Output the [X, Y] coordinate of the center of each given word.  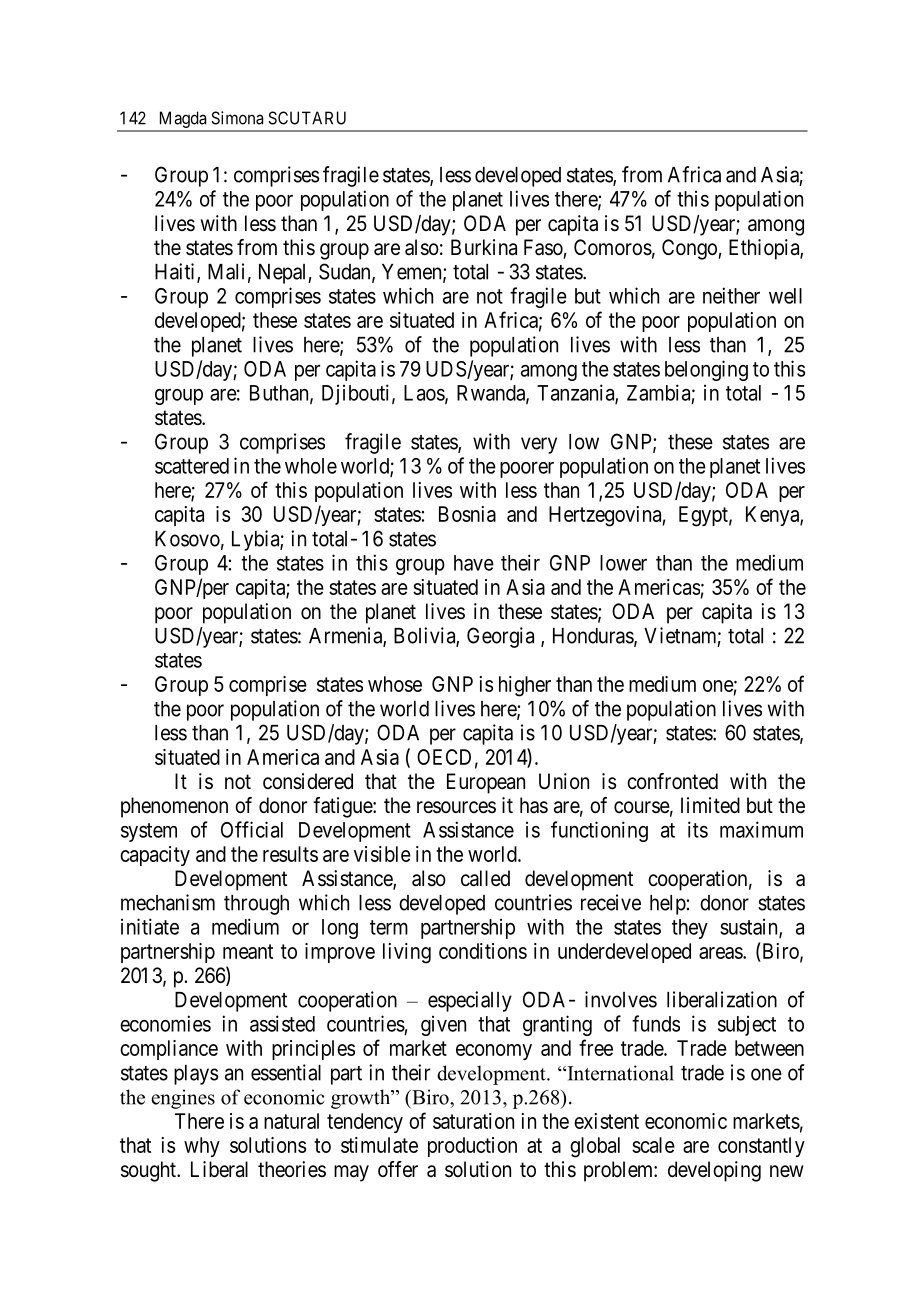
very [539, 445]
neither [731, 295]
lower [623, 563]
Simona [237, 118]
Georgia [500, 637]
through [256, 905]
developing [714, 1171]
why [202, 1147]
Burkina [484, 247]
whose [395, 684]
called [485, 878]
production [472, 1147]
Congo [690, 249]
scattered [192, 466]
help [668, 905]
